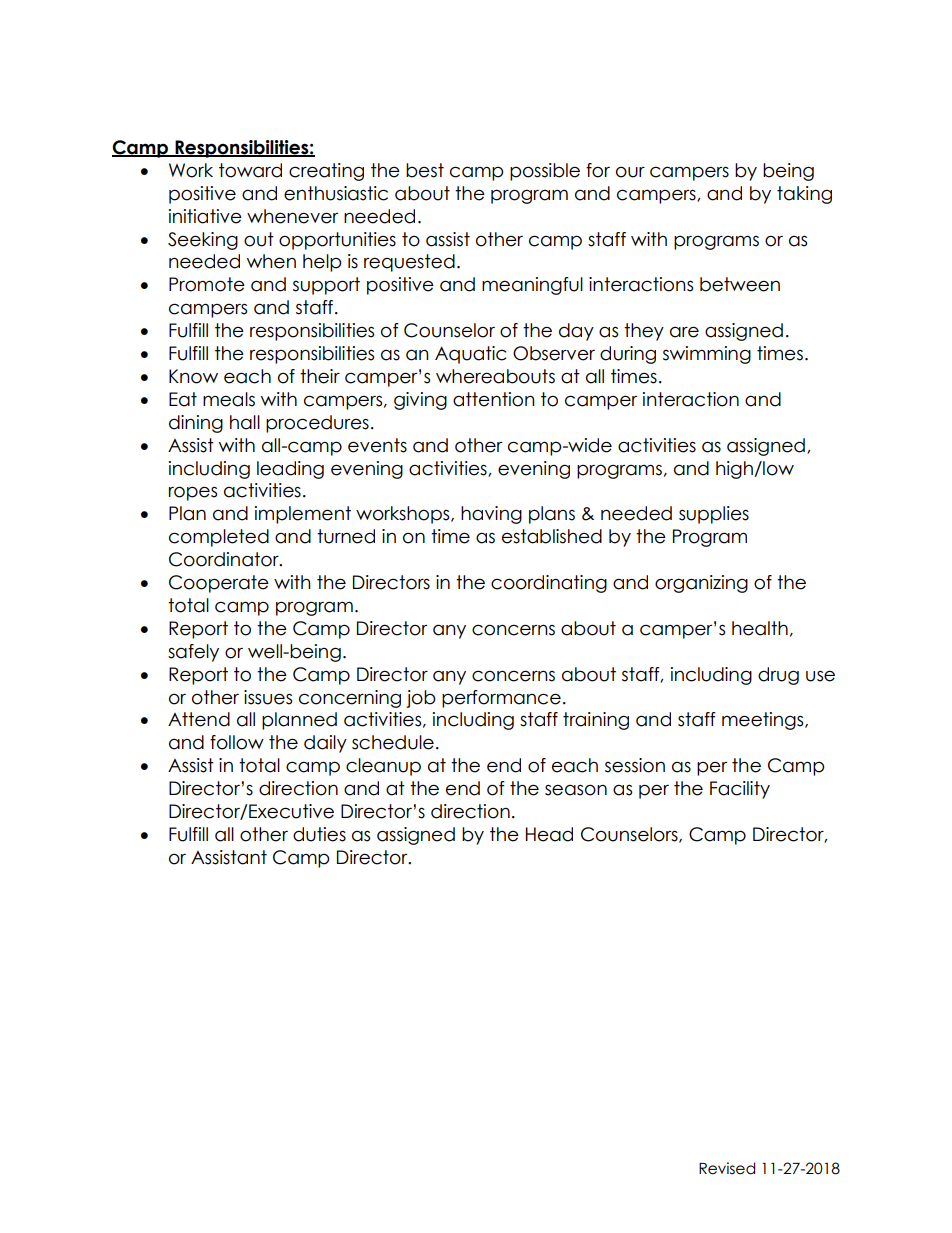 The height and width of the page is (1233, 952). I want to click on drug, so click(778, 676).
